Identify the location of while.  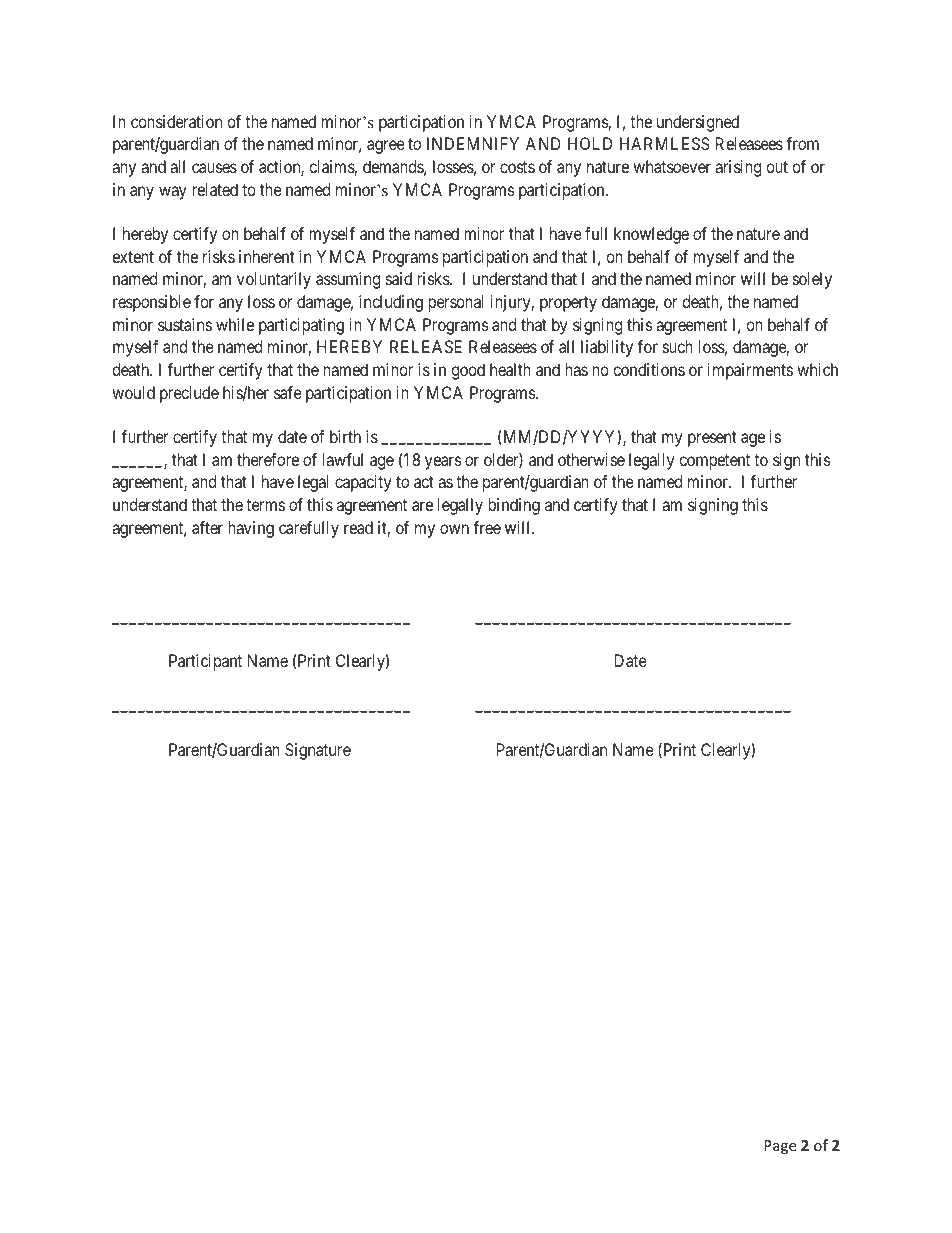
(235, 324).
